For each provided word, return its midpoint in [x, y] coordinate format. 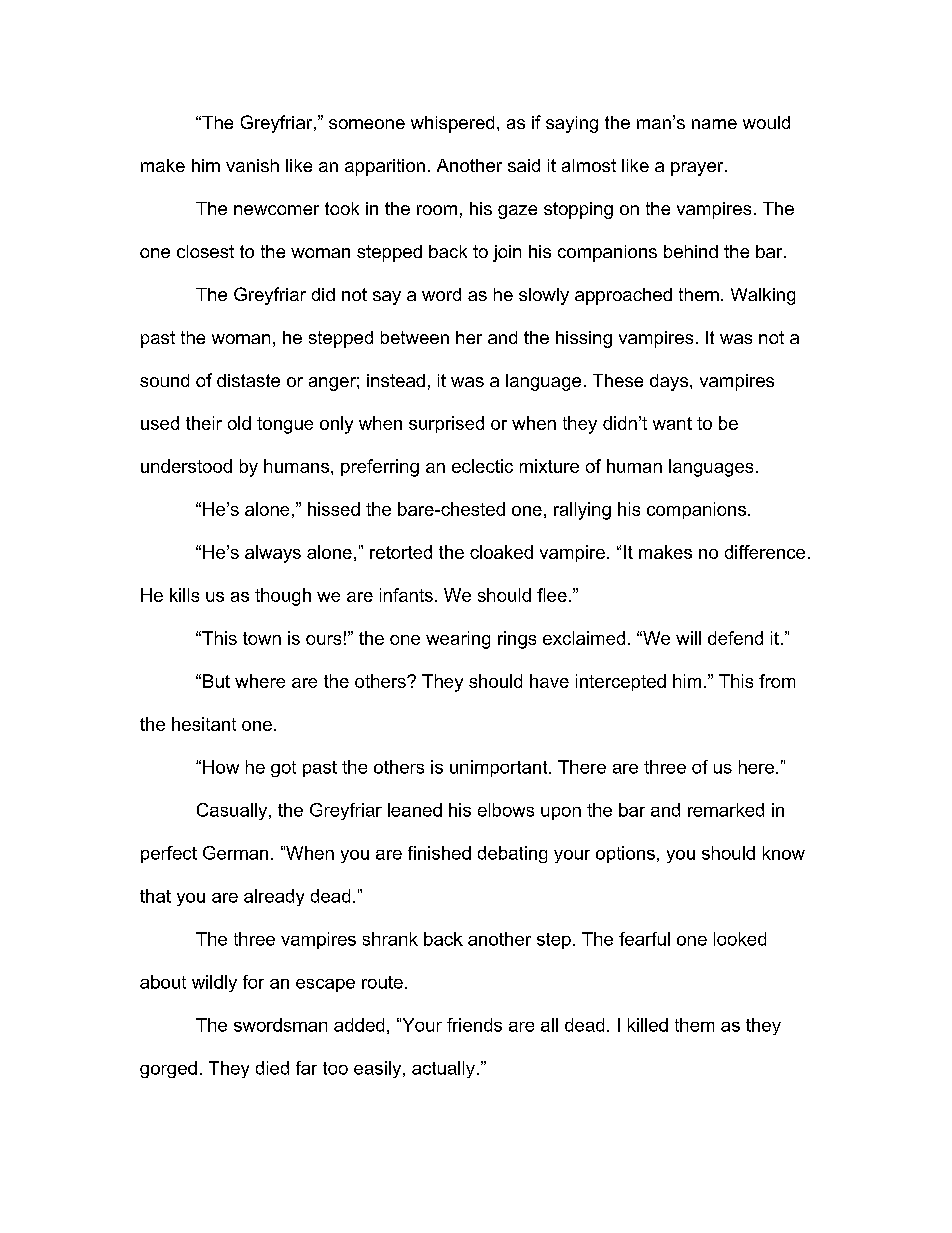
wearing [458, 640]
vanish [252, 165]
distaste [248, 380]
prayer [698, 169]
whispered [452, 124]
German [235, 853]
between [415, 337]
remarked [726, 810]
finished [439, 853]
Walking [763, 296]
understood [186, 466]
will [688, 638]
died [272, 1068]
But [216, 681]
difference [765, 552]
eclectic [482, 466]
